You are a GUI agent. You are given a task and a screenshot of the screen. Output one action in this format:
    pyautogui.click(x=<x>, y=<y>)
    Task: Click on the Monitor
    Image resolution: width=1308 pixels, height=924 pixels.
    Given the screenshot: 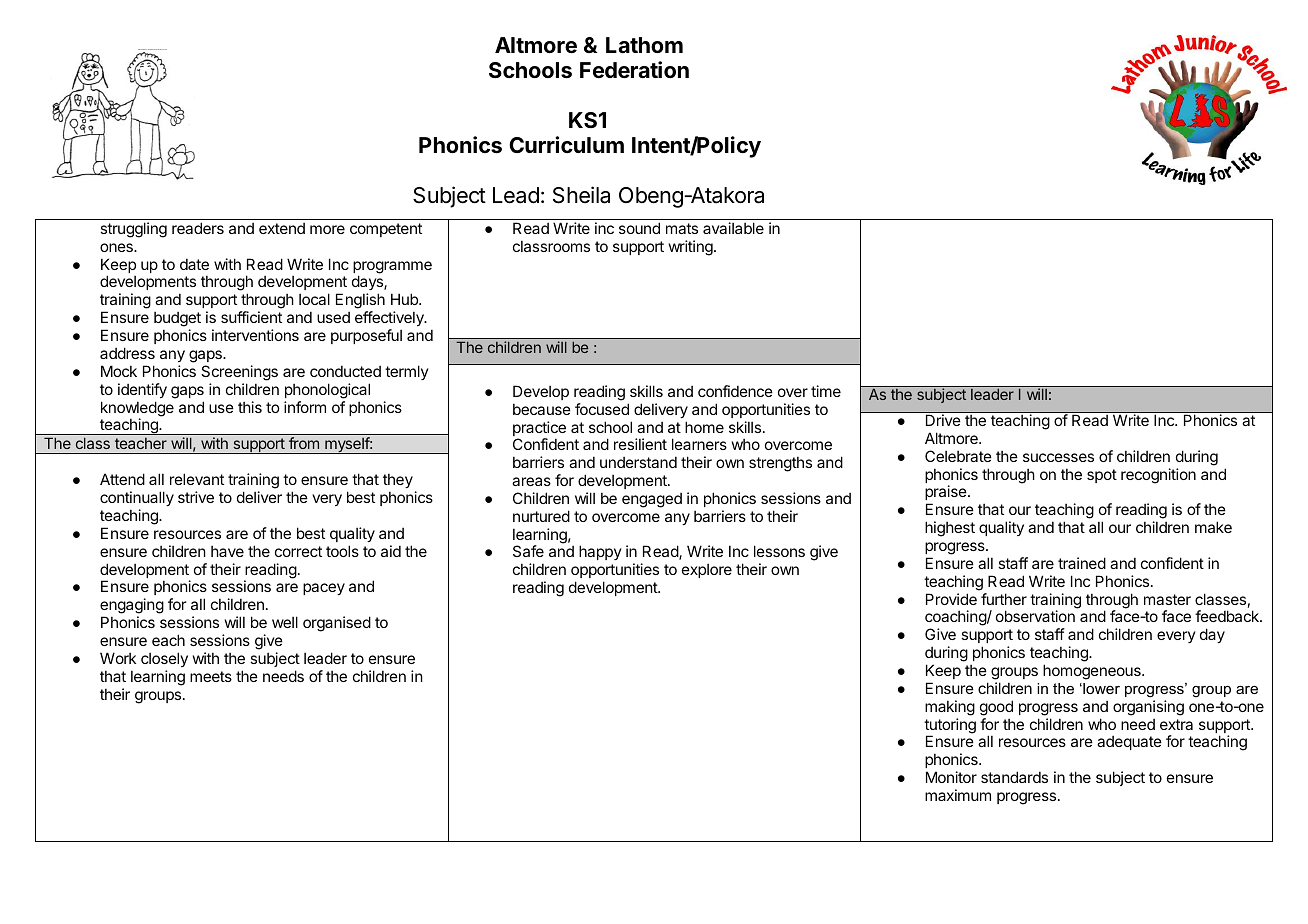 What is the action you would take?
    pyautogui.click(x=951, y=777)
